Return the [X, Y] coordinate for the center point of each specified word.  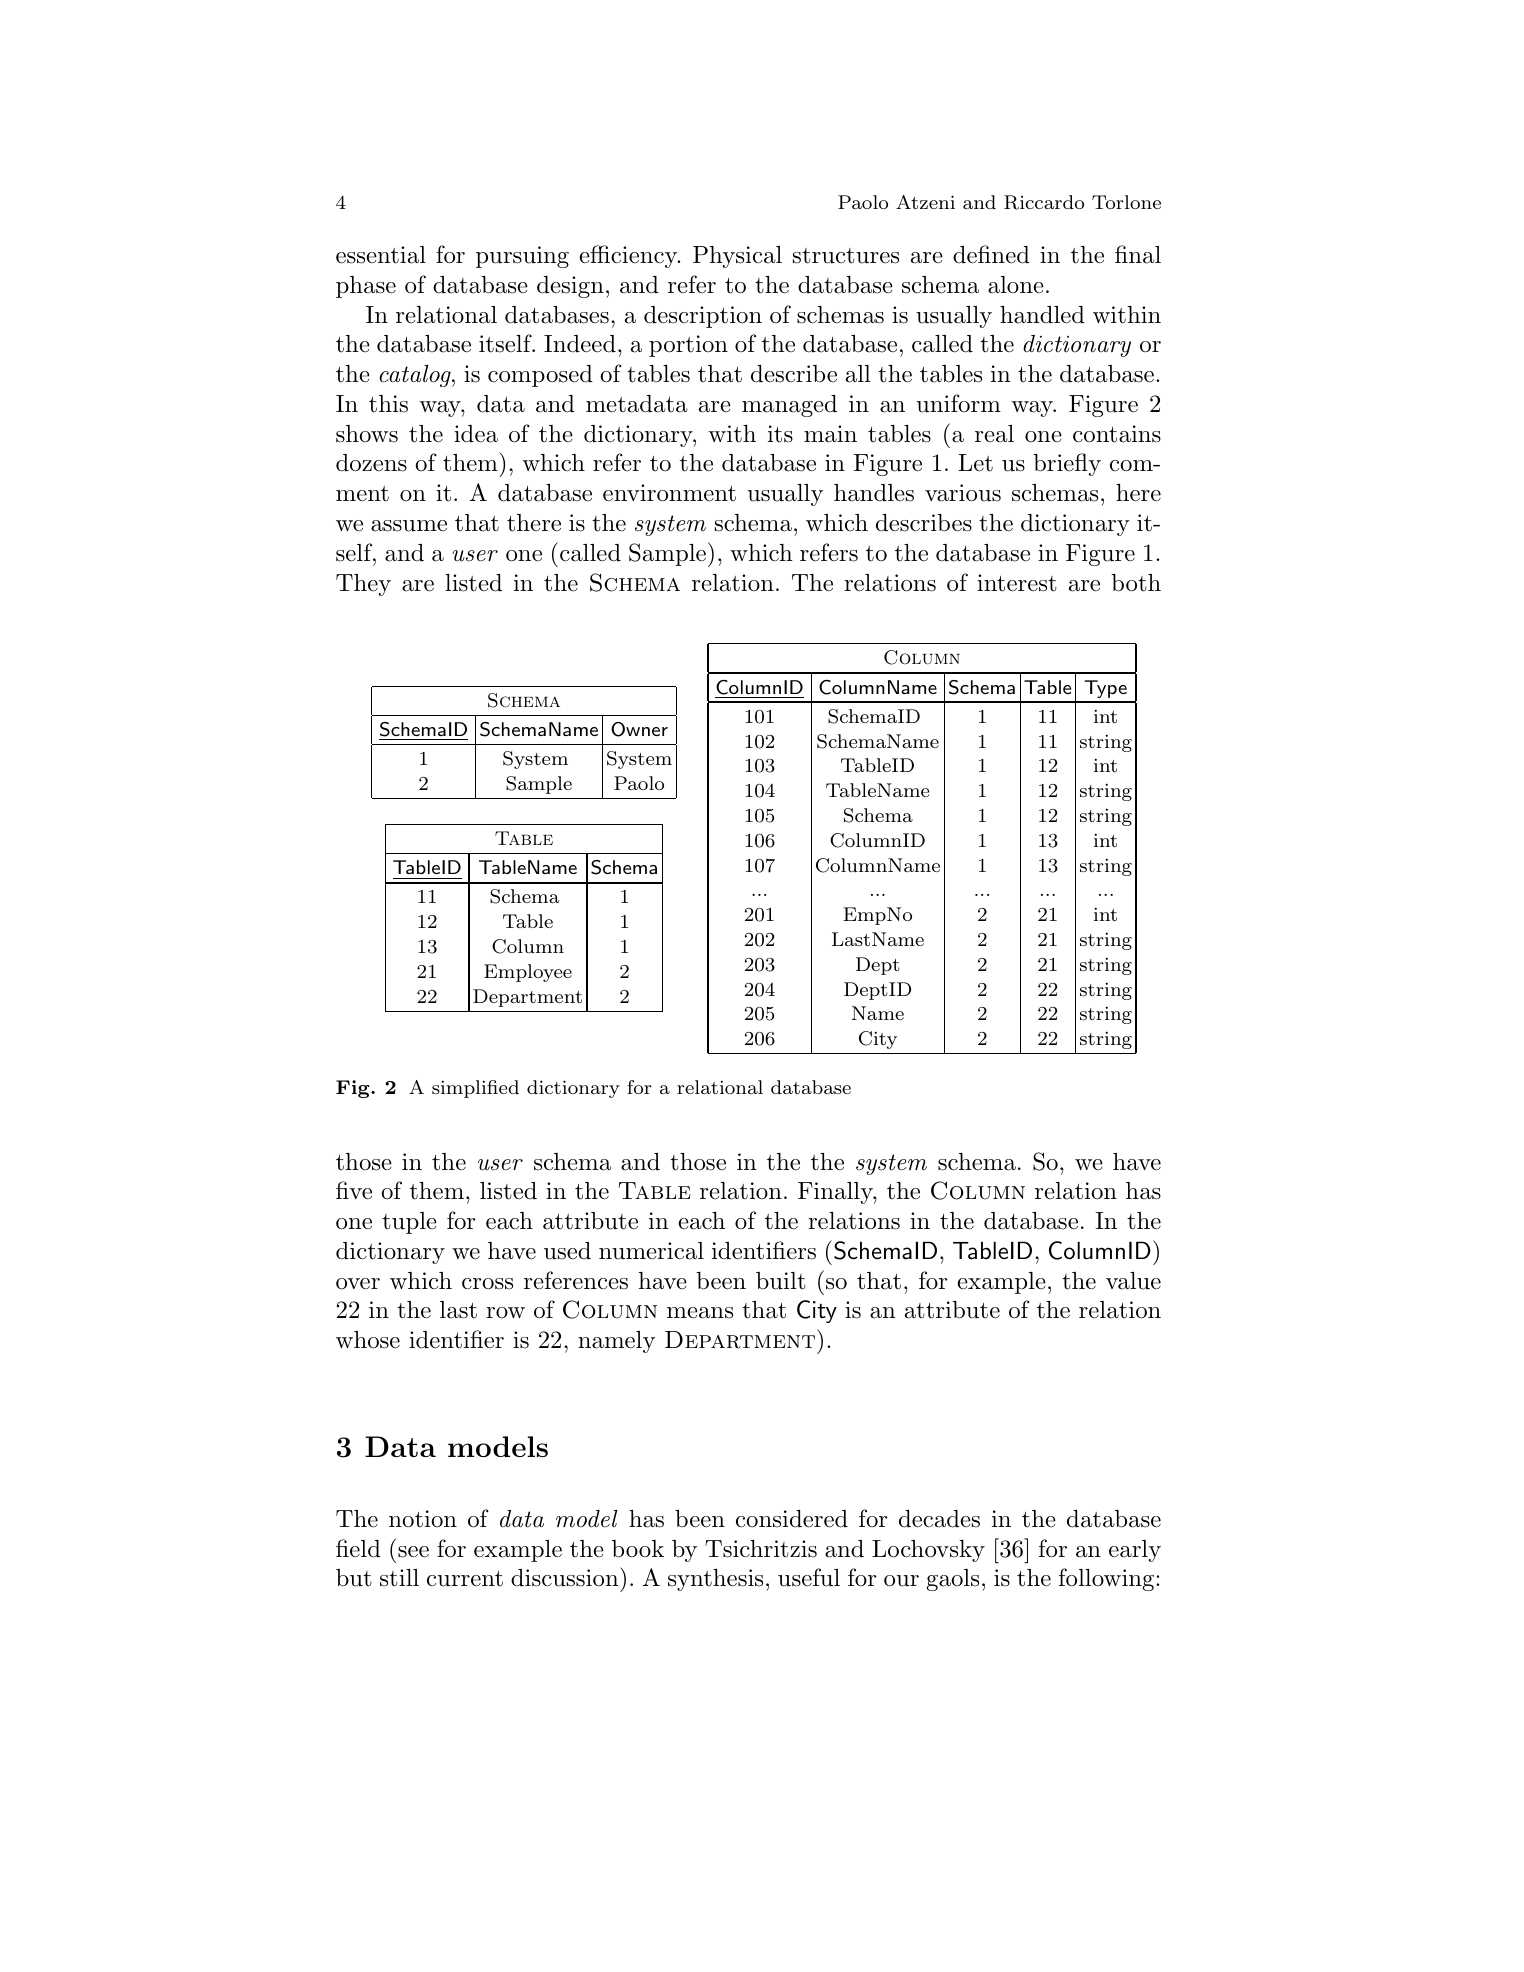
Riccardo [1044, 202]
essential [381, 255]
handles [874, 493]
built [781, 1281]
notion [423, 1519]
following [1106, 1579]
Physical [737, 257]
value [1133, 1281]
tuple [409, 1223]
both [1136, 583]
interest [1017, 583]
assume [409, 526]
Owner [639, 729]
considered [792, 1519]
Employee [528, 973]
